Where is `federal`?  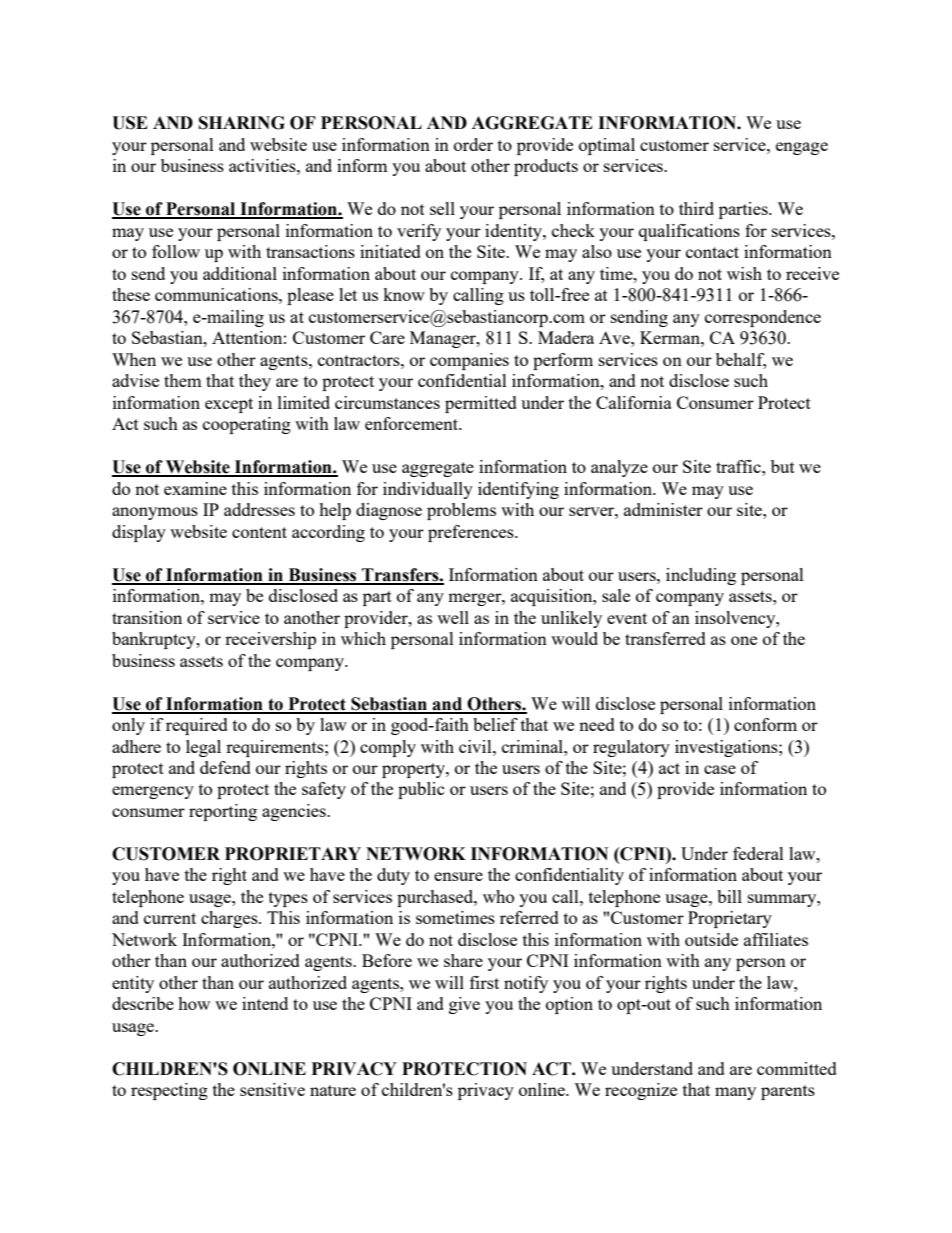
federal is located at coordinates (758, 853).
